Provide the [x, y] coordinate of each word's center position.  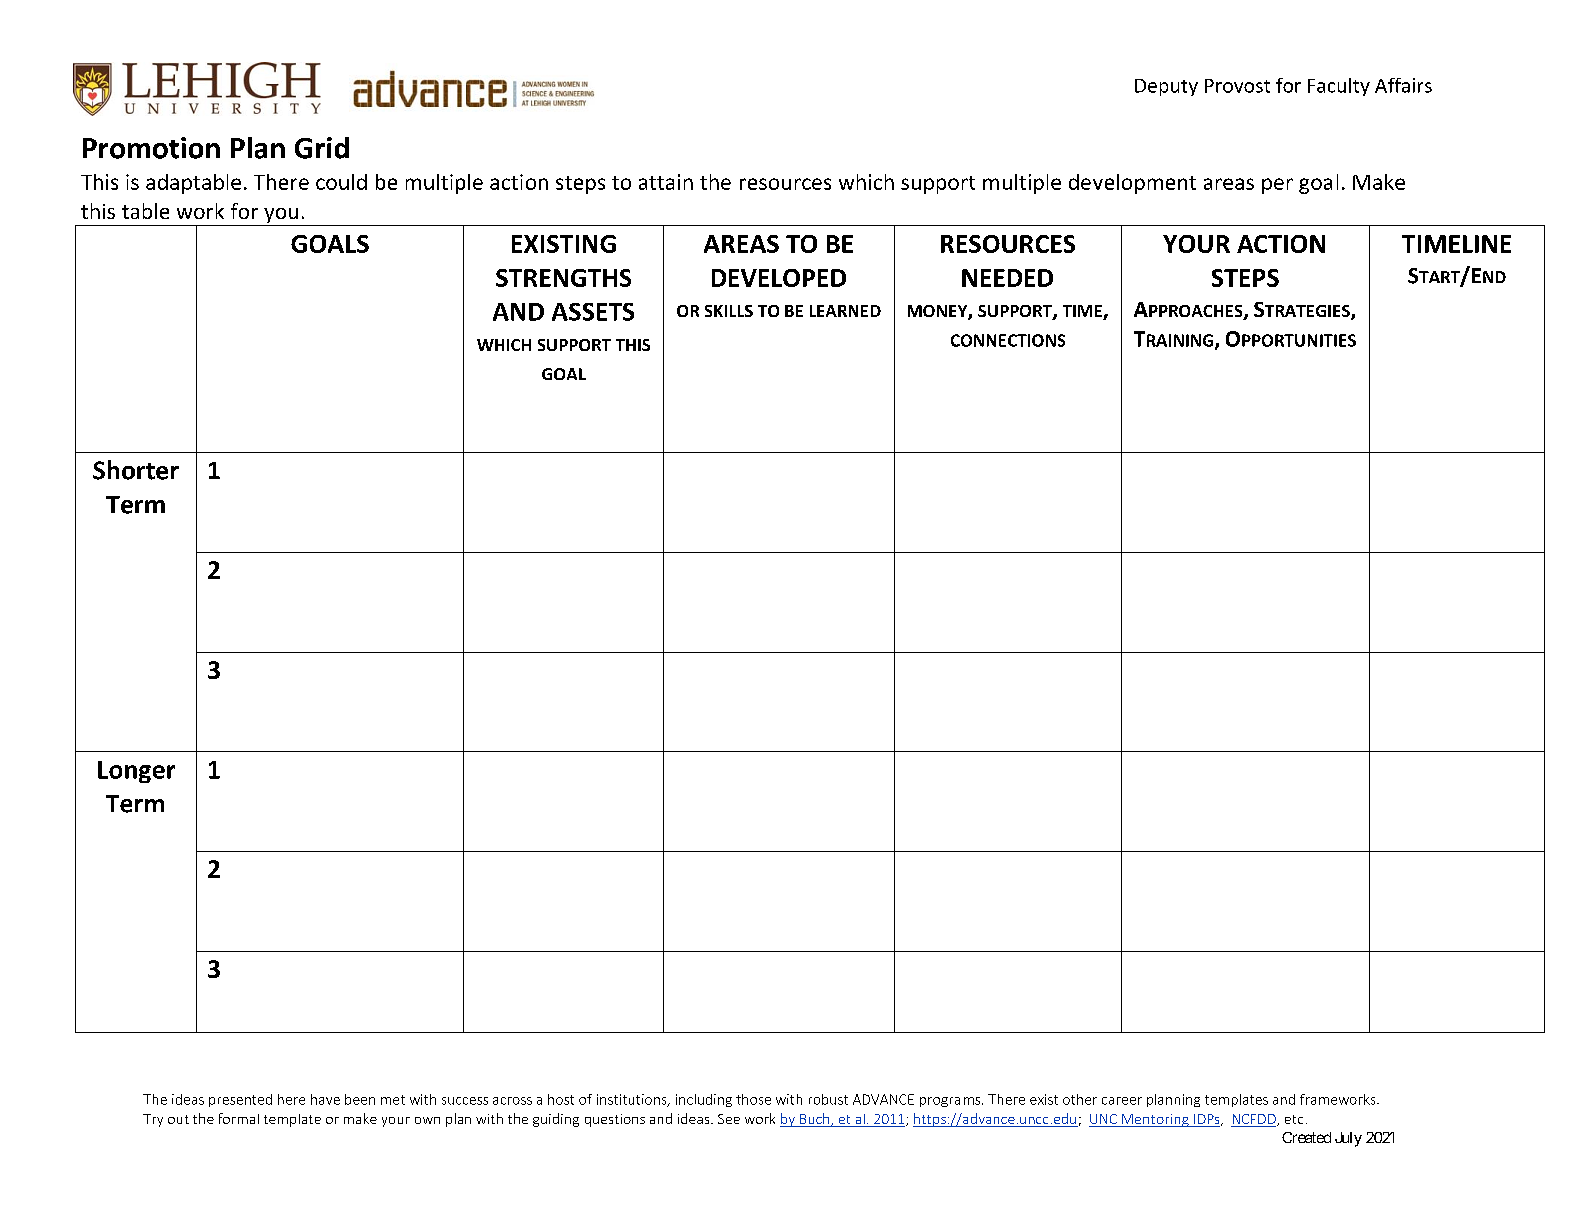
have [325, 1099]
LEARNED [845, 311]
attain [666, 182]
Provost [1237, 86]
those [753, 1099]
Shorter [136, 470]
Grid [322, 148]
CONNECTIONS [1008, 340]
